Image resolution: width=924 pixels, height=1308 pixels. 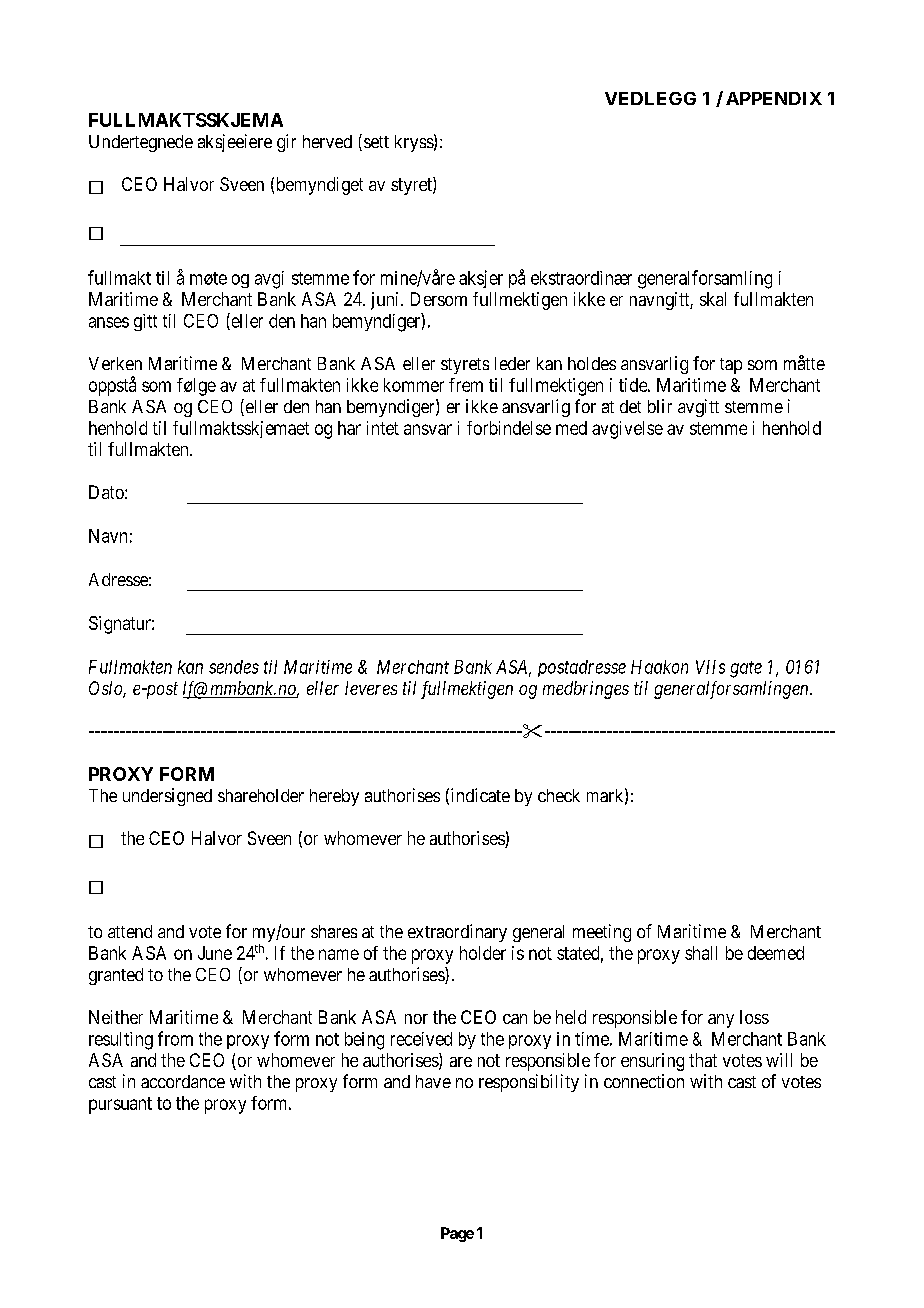 What do you see at coordinates (375, 143) in the page?
I see `sett` at bounding box center [375, 143].
